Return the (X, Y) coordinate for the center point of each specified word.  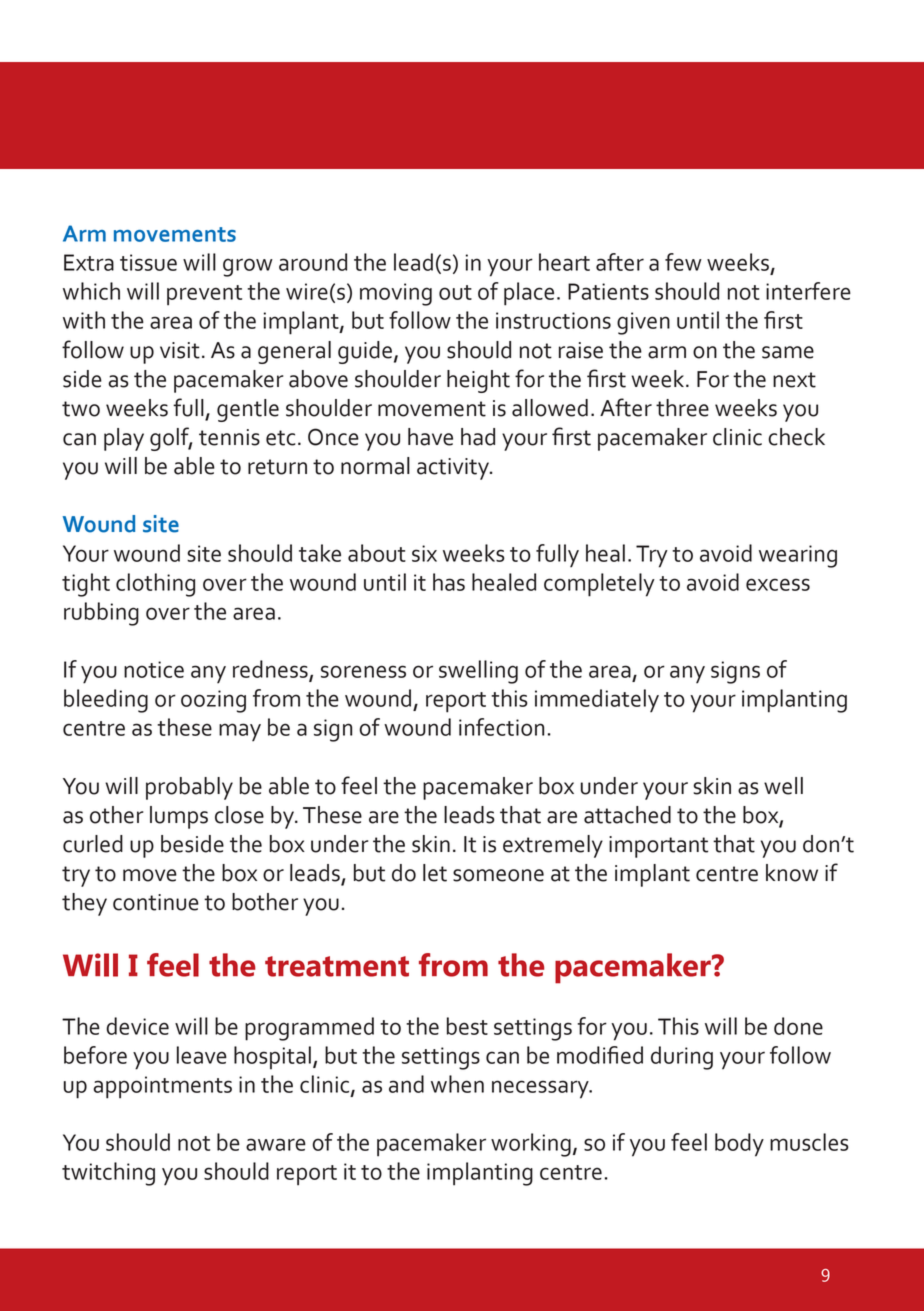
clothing (155, 585)
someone (498, 875)
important (658, 847)
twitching (108, 1174)
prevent (204, 295)
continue (156, 902)
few (683, 262)
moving (396, 294)
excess (778, 584)
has (449, 582)
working (531, 1145)
